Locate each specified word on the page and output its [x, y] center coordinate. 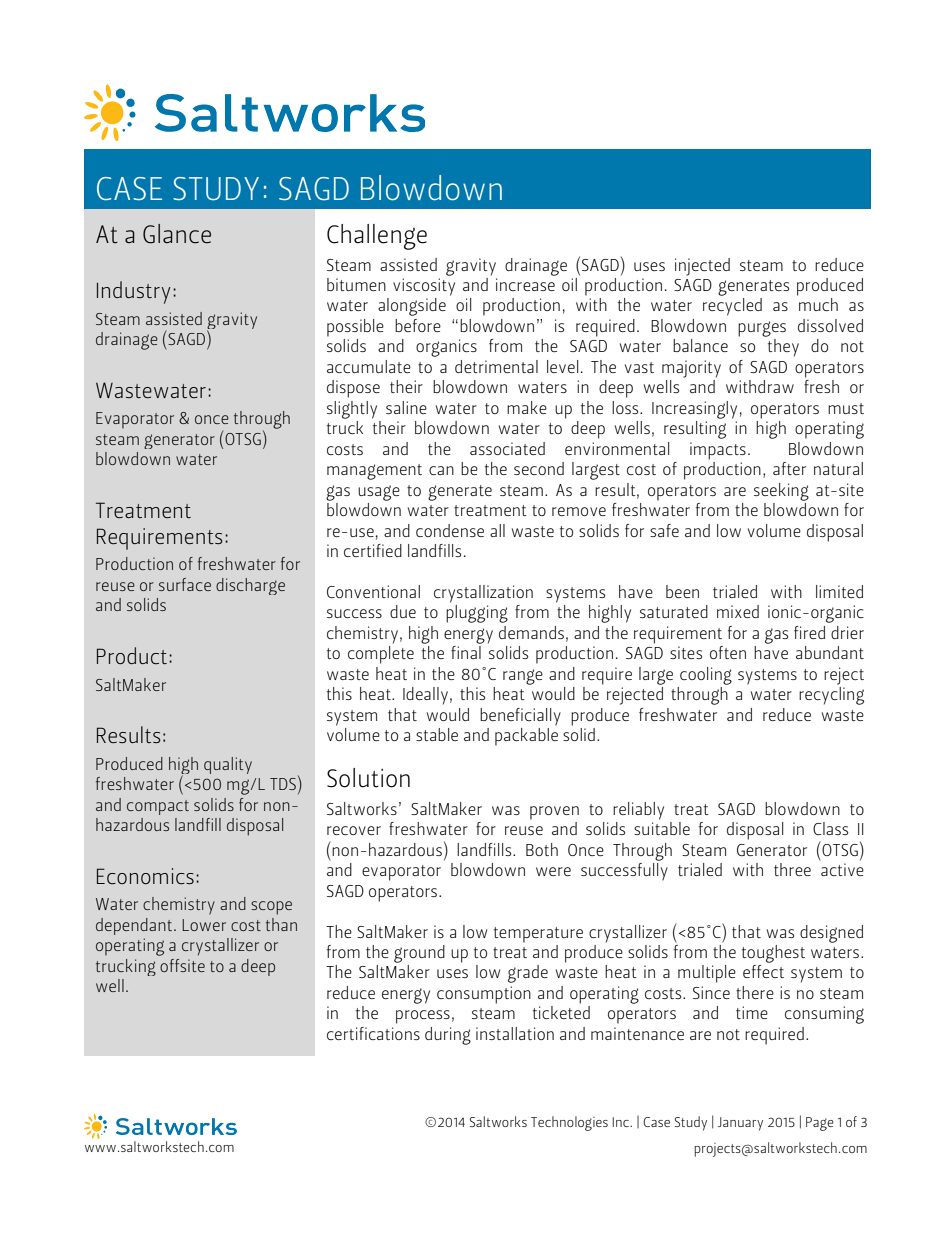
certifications [373, 1033]
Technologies [569, 1123]
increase [525, 284]
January [740, 1124]
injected [702, 267]
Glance [177, 234]
